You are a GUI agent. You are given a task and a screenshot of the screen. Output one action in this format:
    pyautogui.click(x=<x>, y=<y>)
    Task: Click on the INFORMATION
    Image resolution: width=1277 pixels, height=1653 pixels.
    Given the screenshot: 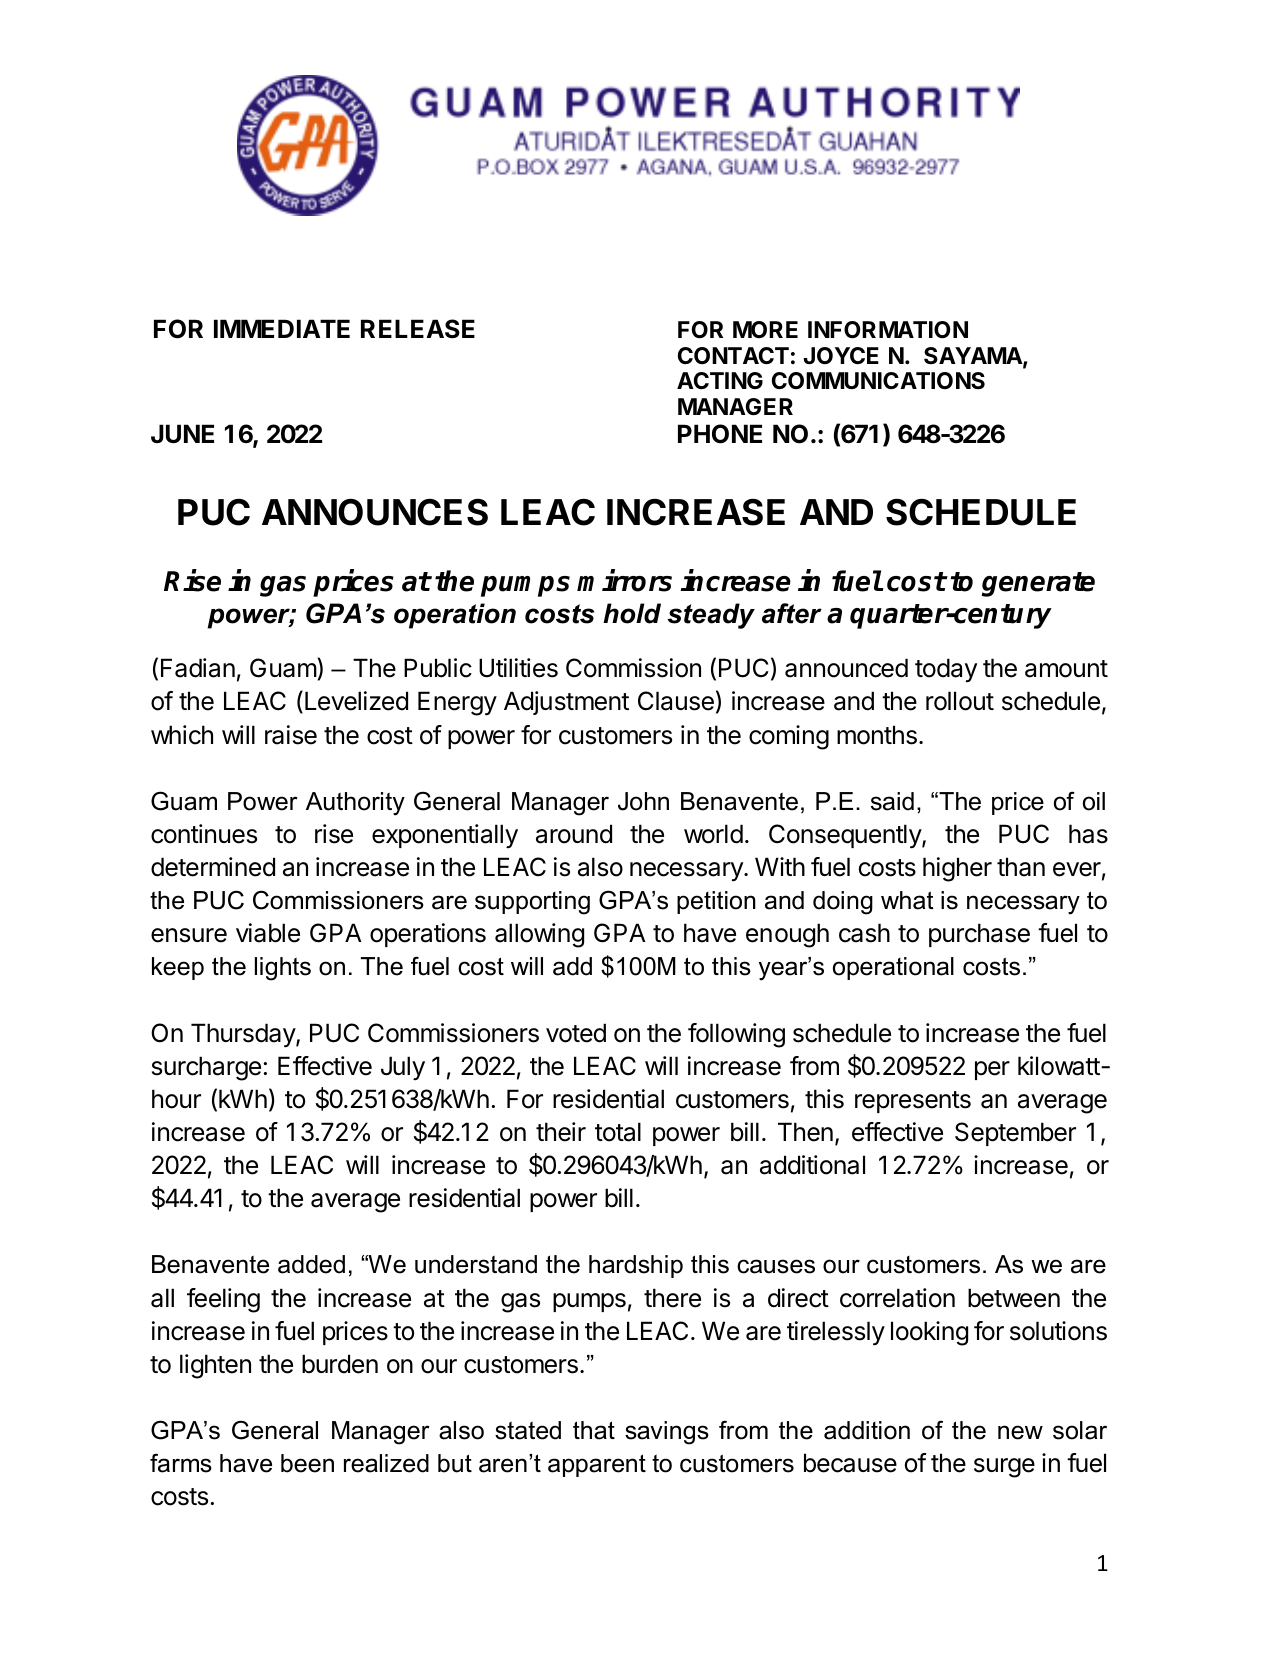 What is the action you would take?
    pyautogui.click(x=888, y=330)
